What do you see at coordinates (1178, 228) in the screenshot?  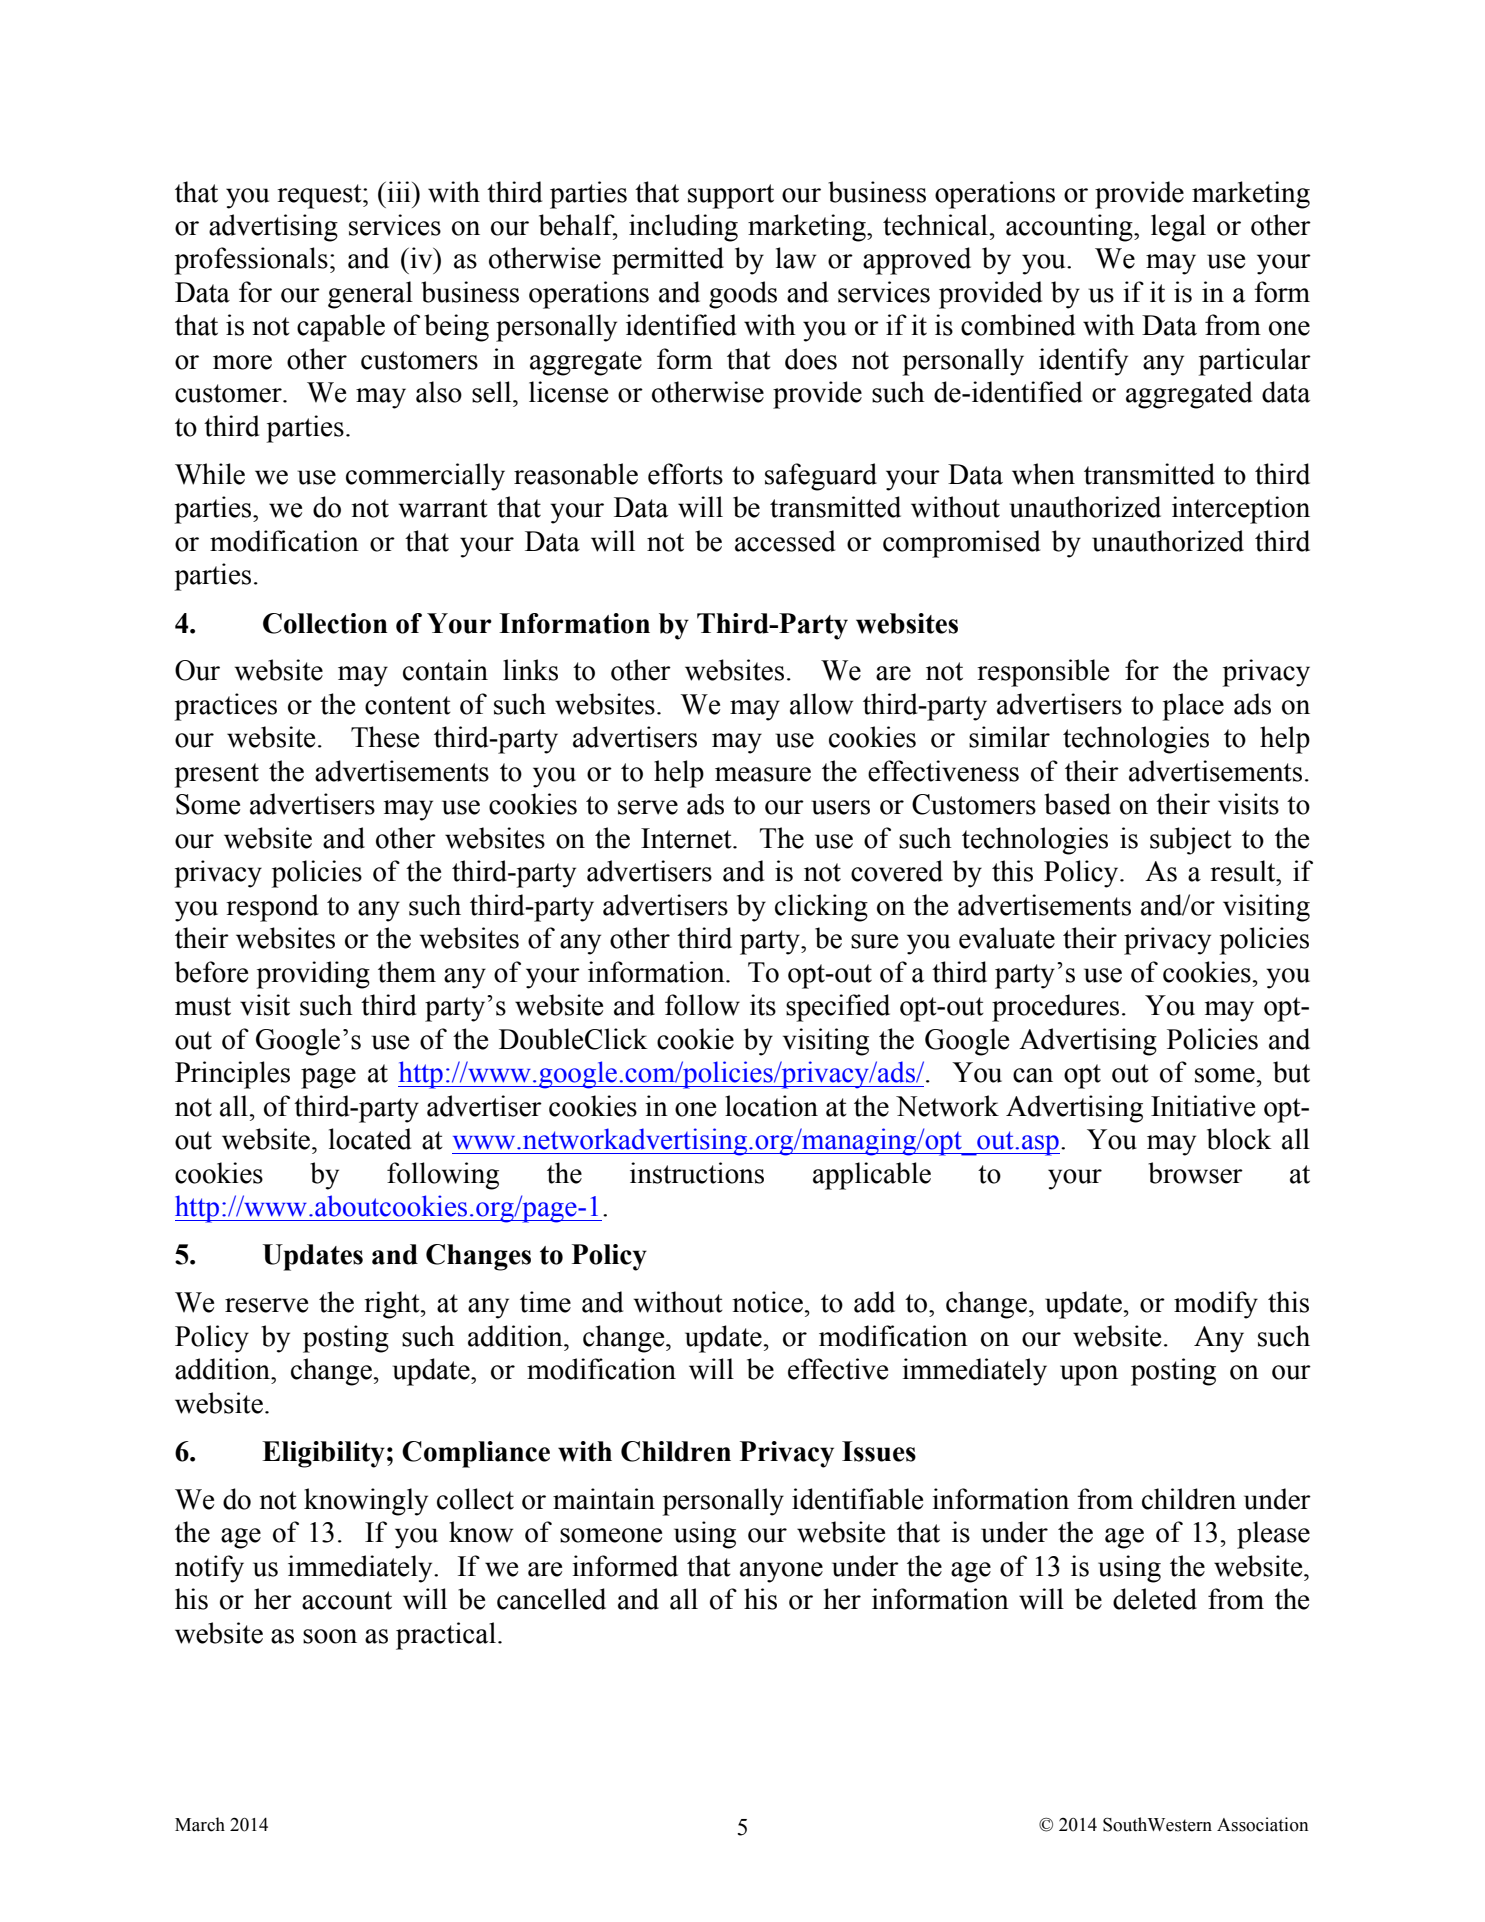 I see `legal` at bounding box center [1178, 228].
